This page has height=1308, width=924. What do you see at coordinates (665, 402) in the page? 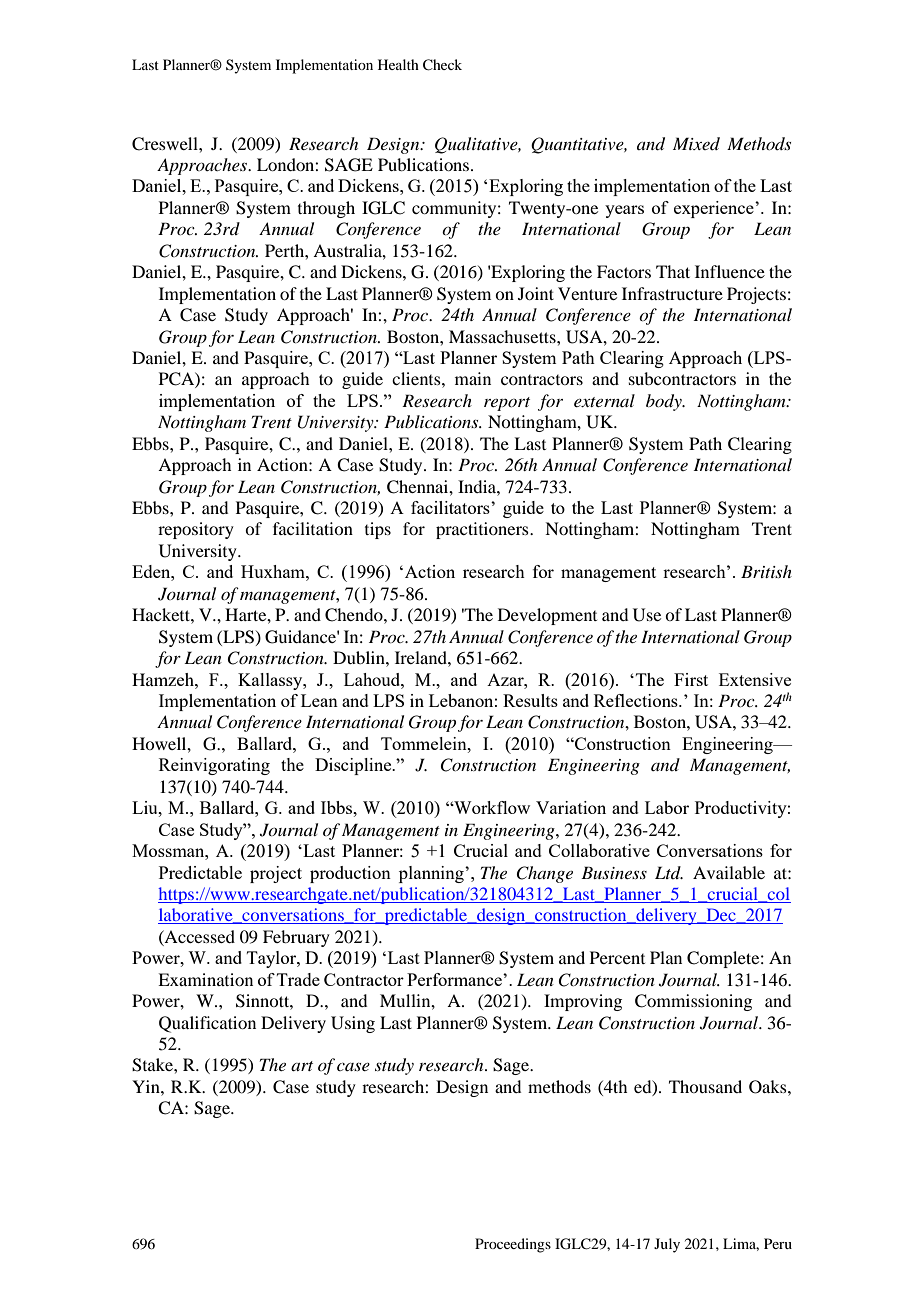
I see `body` at bounding box center [665, 402].
